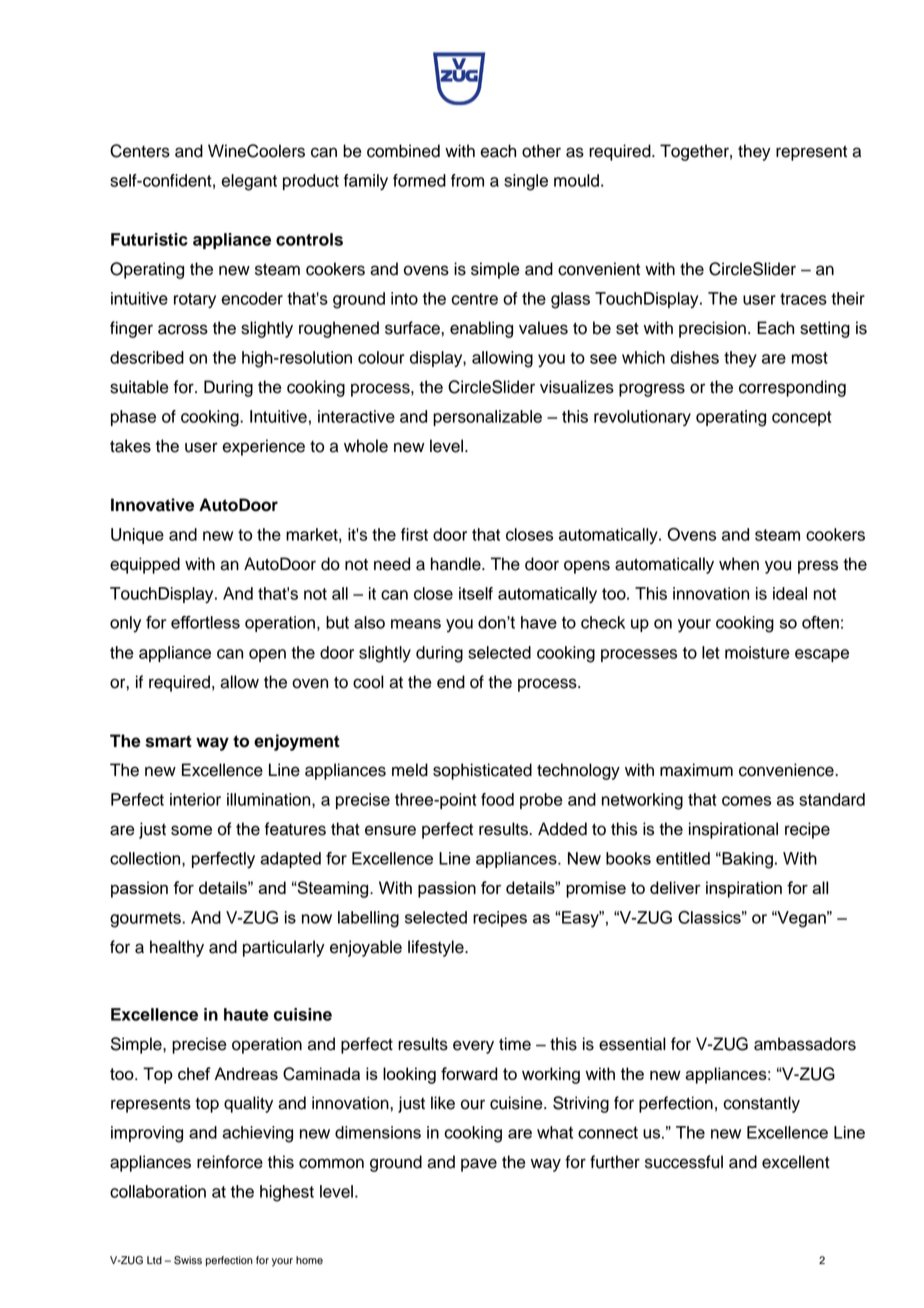 This document has width=924, height=1308. Describe the element at coordinates (249, 182) in the document. I see `elegant` at that location.
